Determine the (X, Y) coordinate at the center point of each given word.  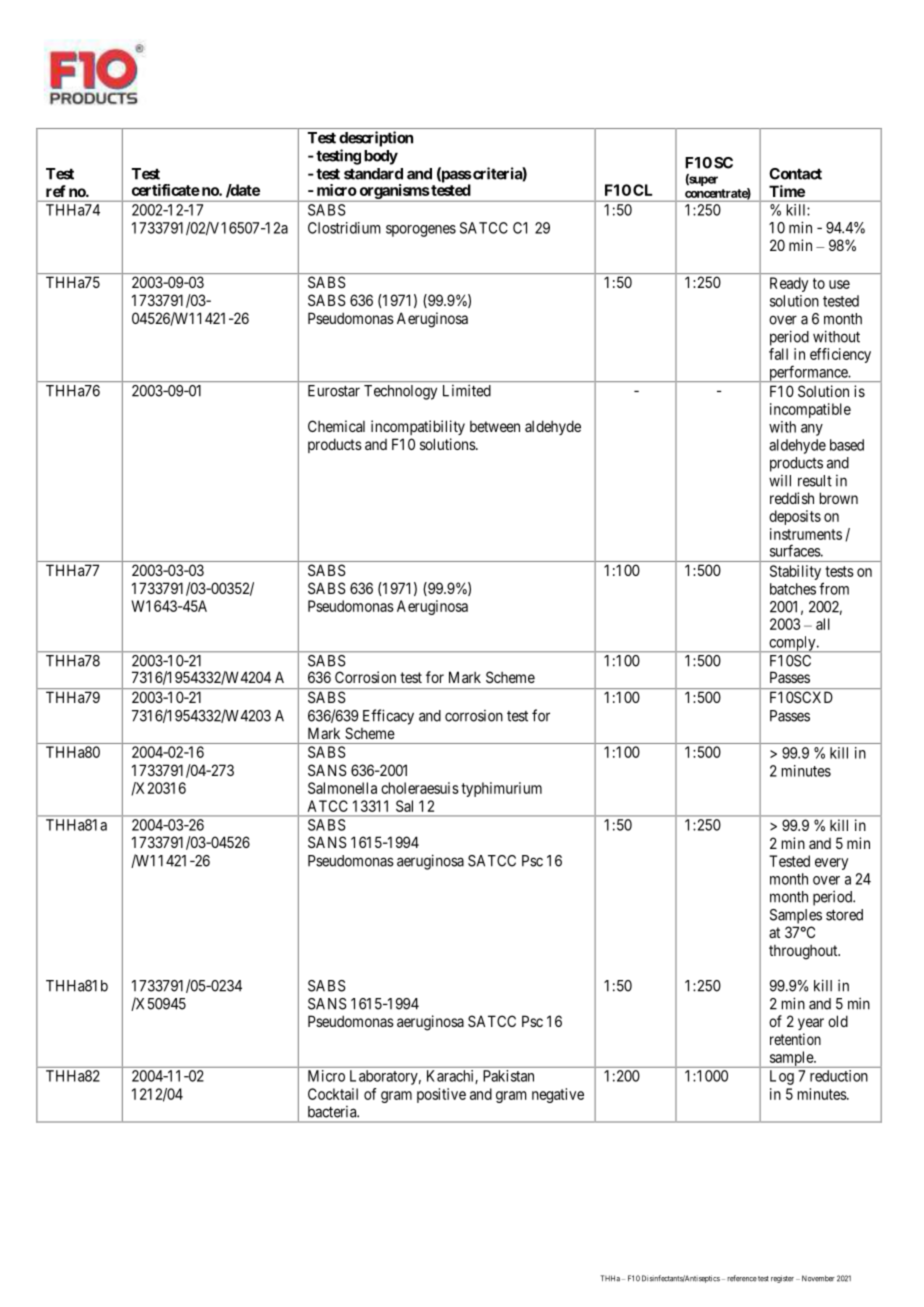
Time (787, 191)
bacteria (333, 1112)
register (782, 1279)
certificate (166, 190)
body (381, 157)
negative (558, 1095)
